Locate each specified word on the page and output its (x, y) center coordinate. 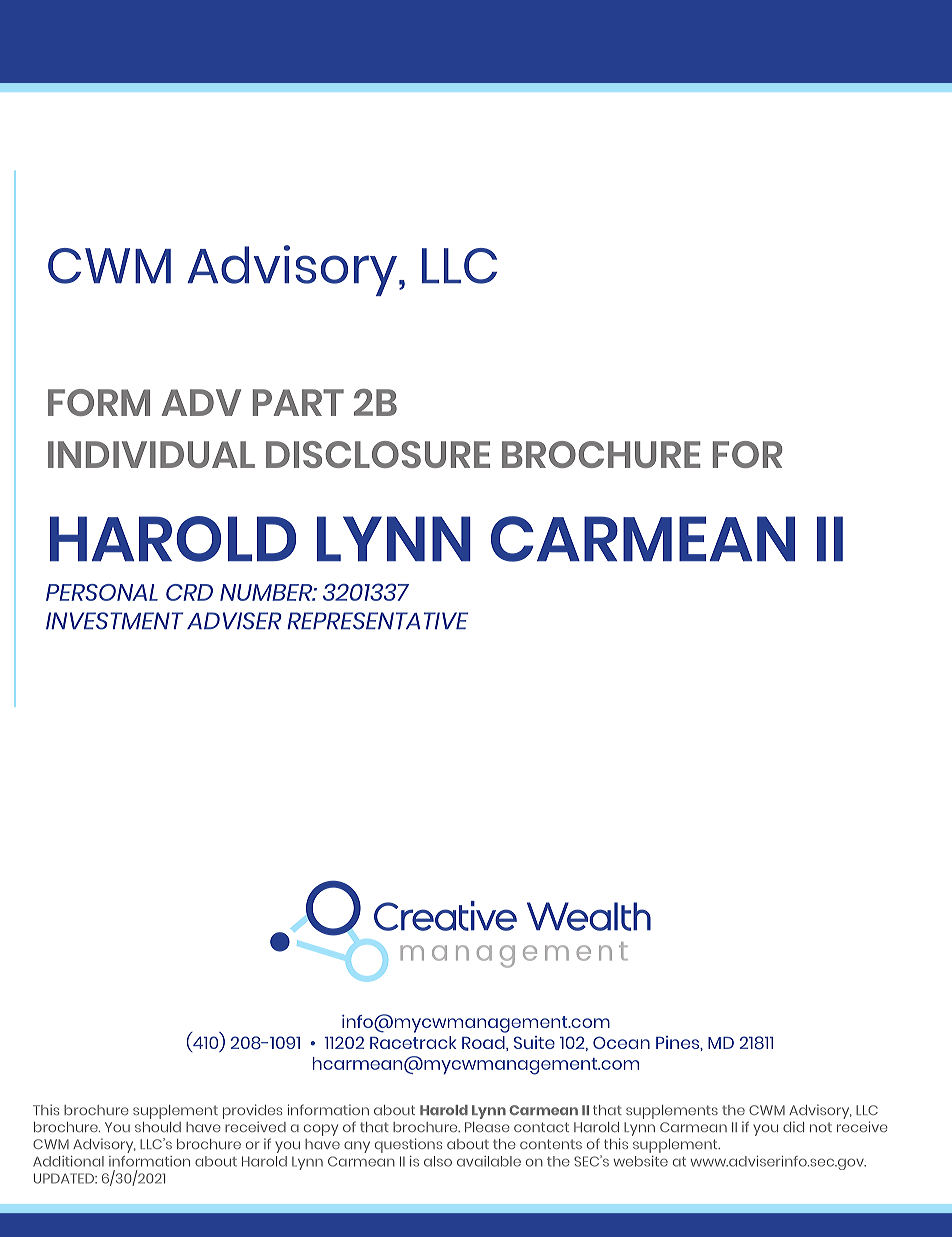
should (158, 1127)
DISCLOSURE (378, 454)
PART (298, 402)
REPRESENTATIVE (377, 621)
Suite (534, 1042)
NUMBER (267, 592)
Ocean (621, 1042)
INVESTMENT (114, 621)
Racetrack (413, 1042)
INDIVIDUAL (151, 454)
